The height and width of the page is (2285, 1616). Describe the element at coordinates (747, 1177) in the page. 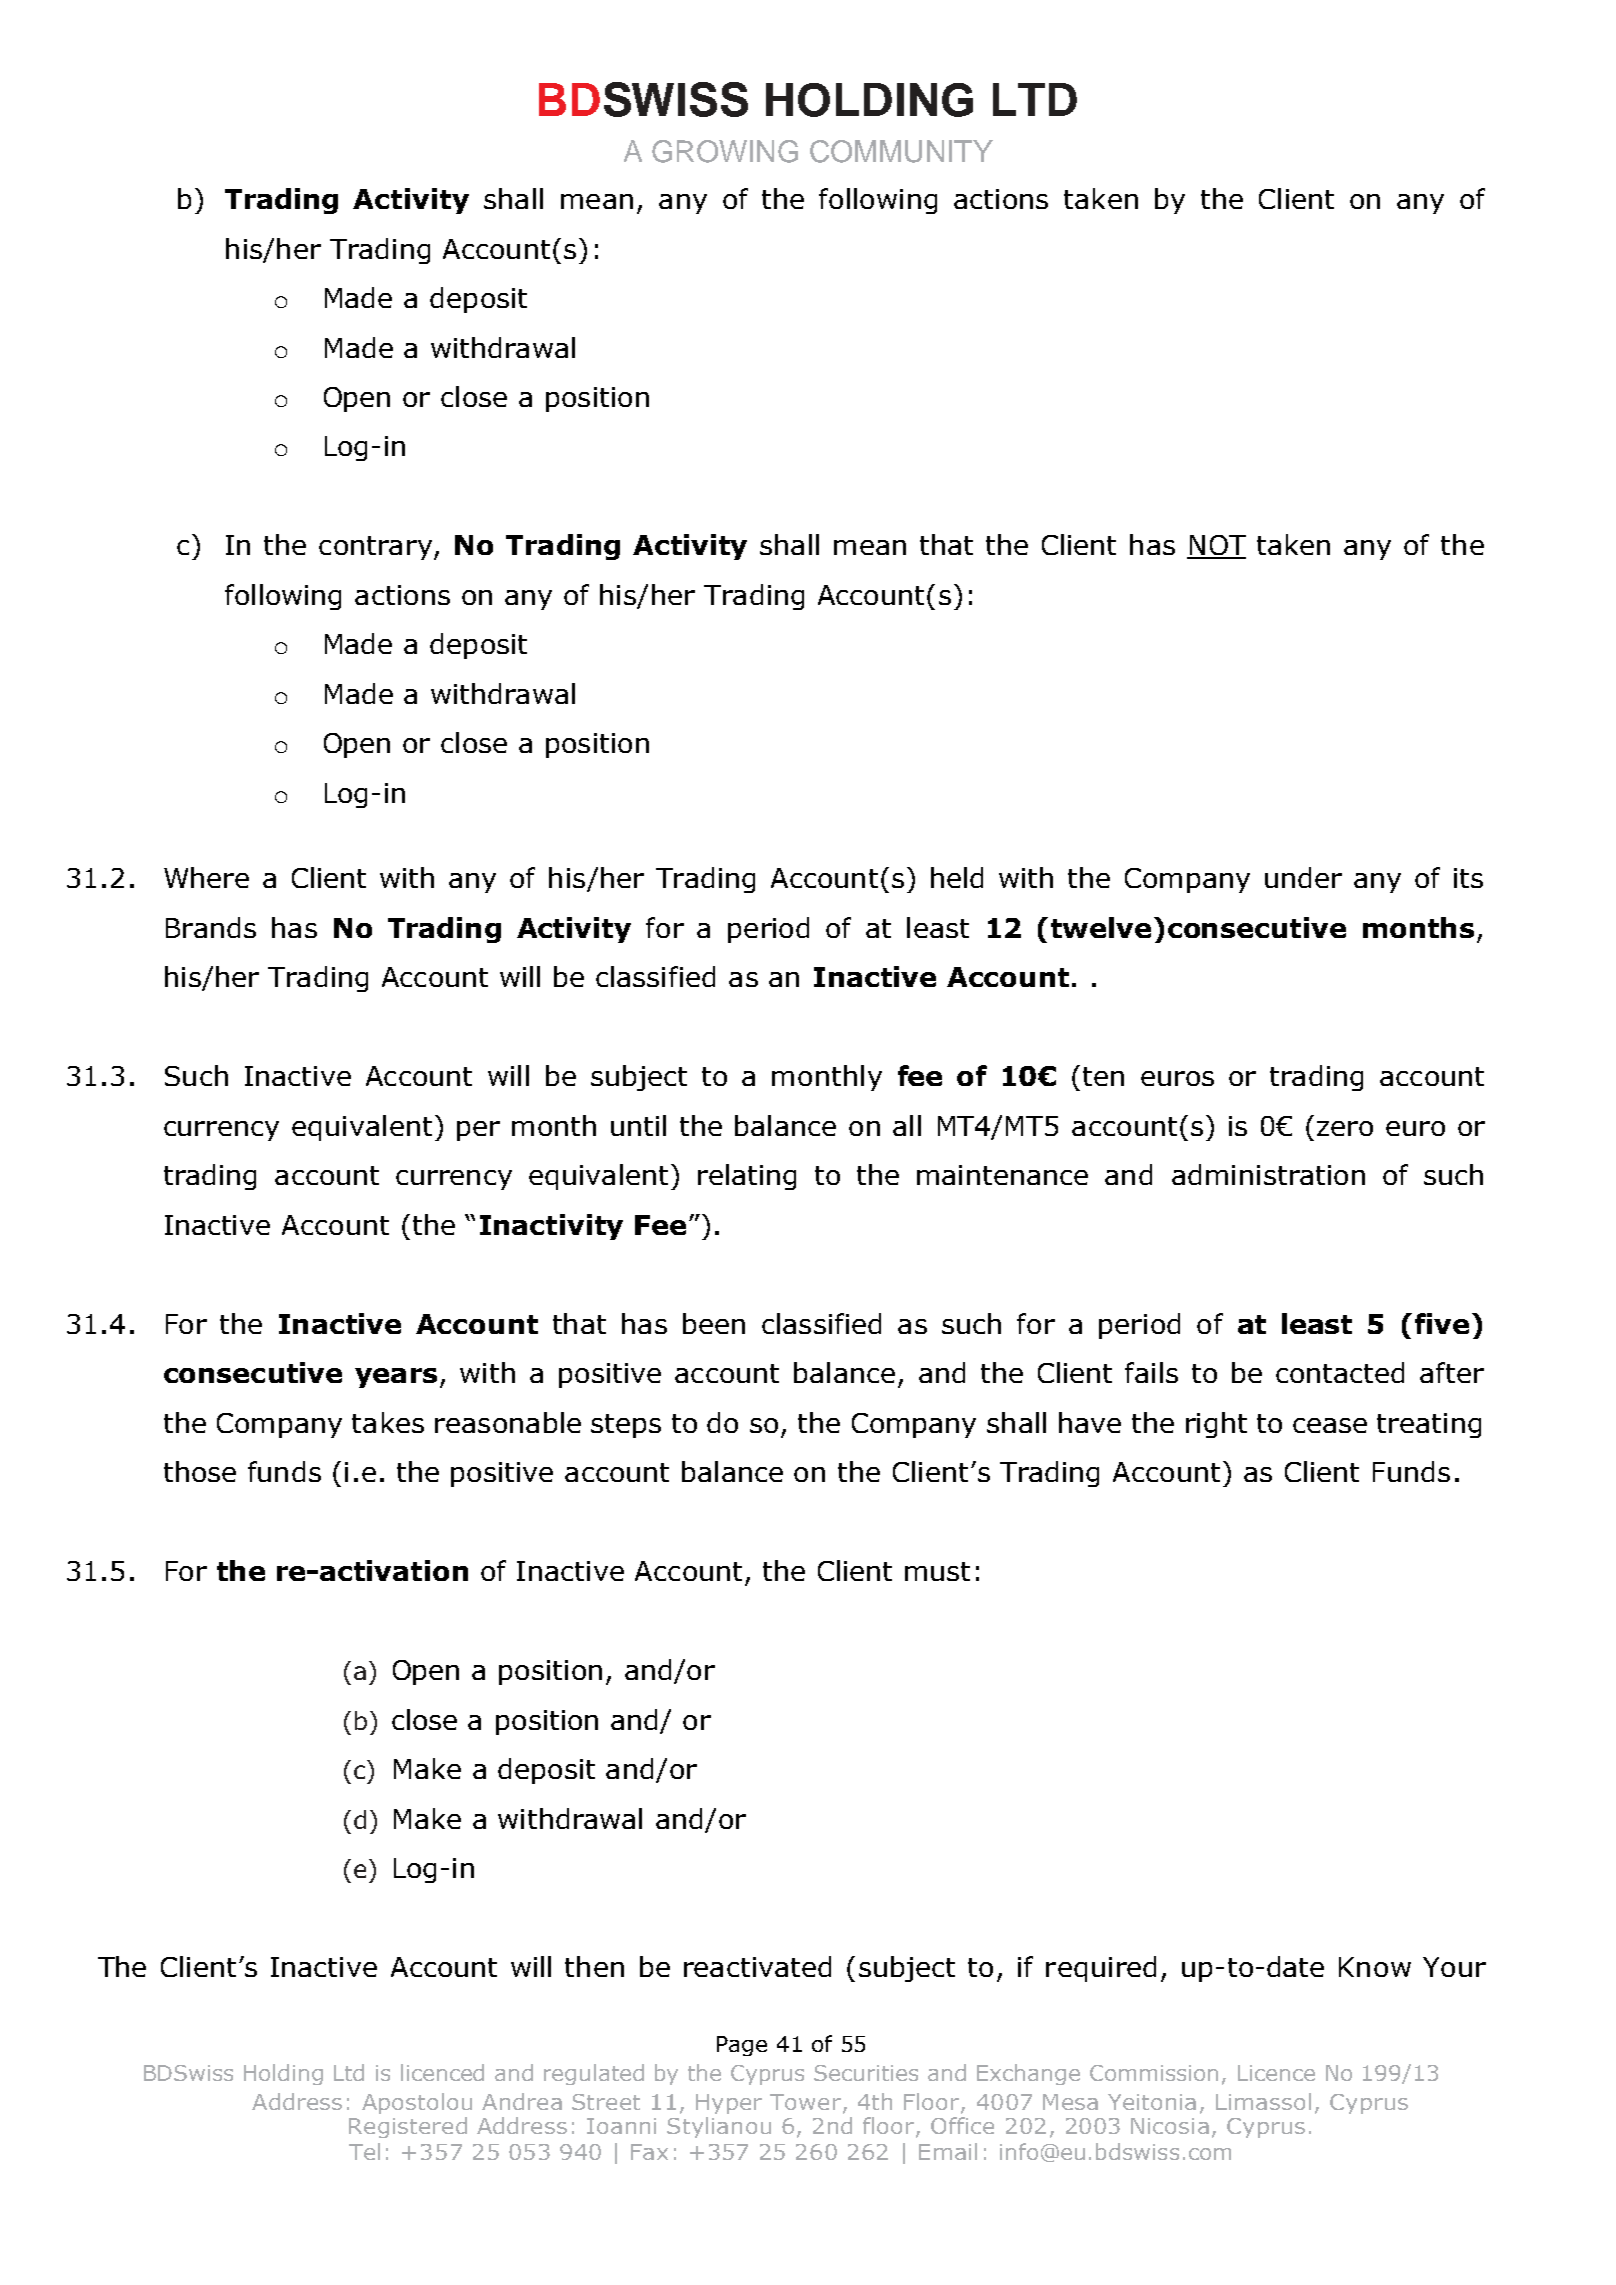

I see `relating` at that location.
